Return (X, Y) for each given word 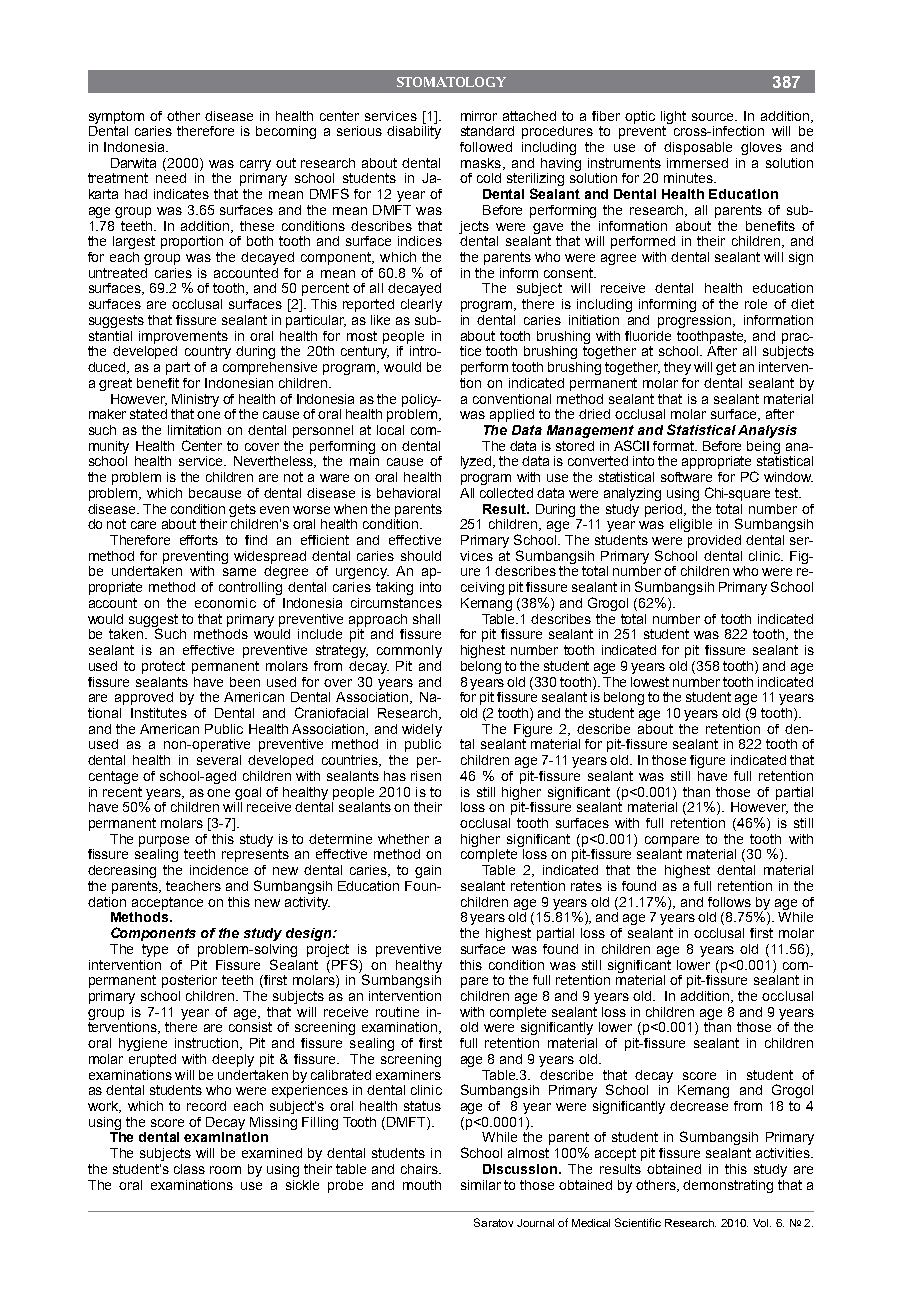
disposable (698, 148)
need (171, 178)
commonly (409, 651)
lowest (650, 682)
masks (481, 163)
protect (163, 667)
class (189, 1169)
